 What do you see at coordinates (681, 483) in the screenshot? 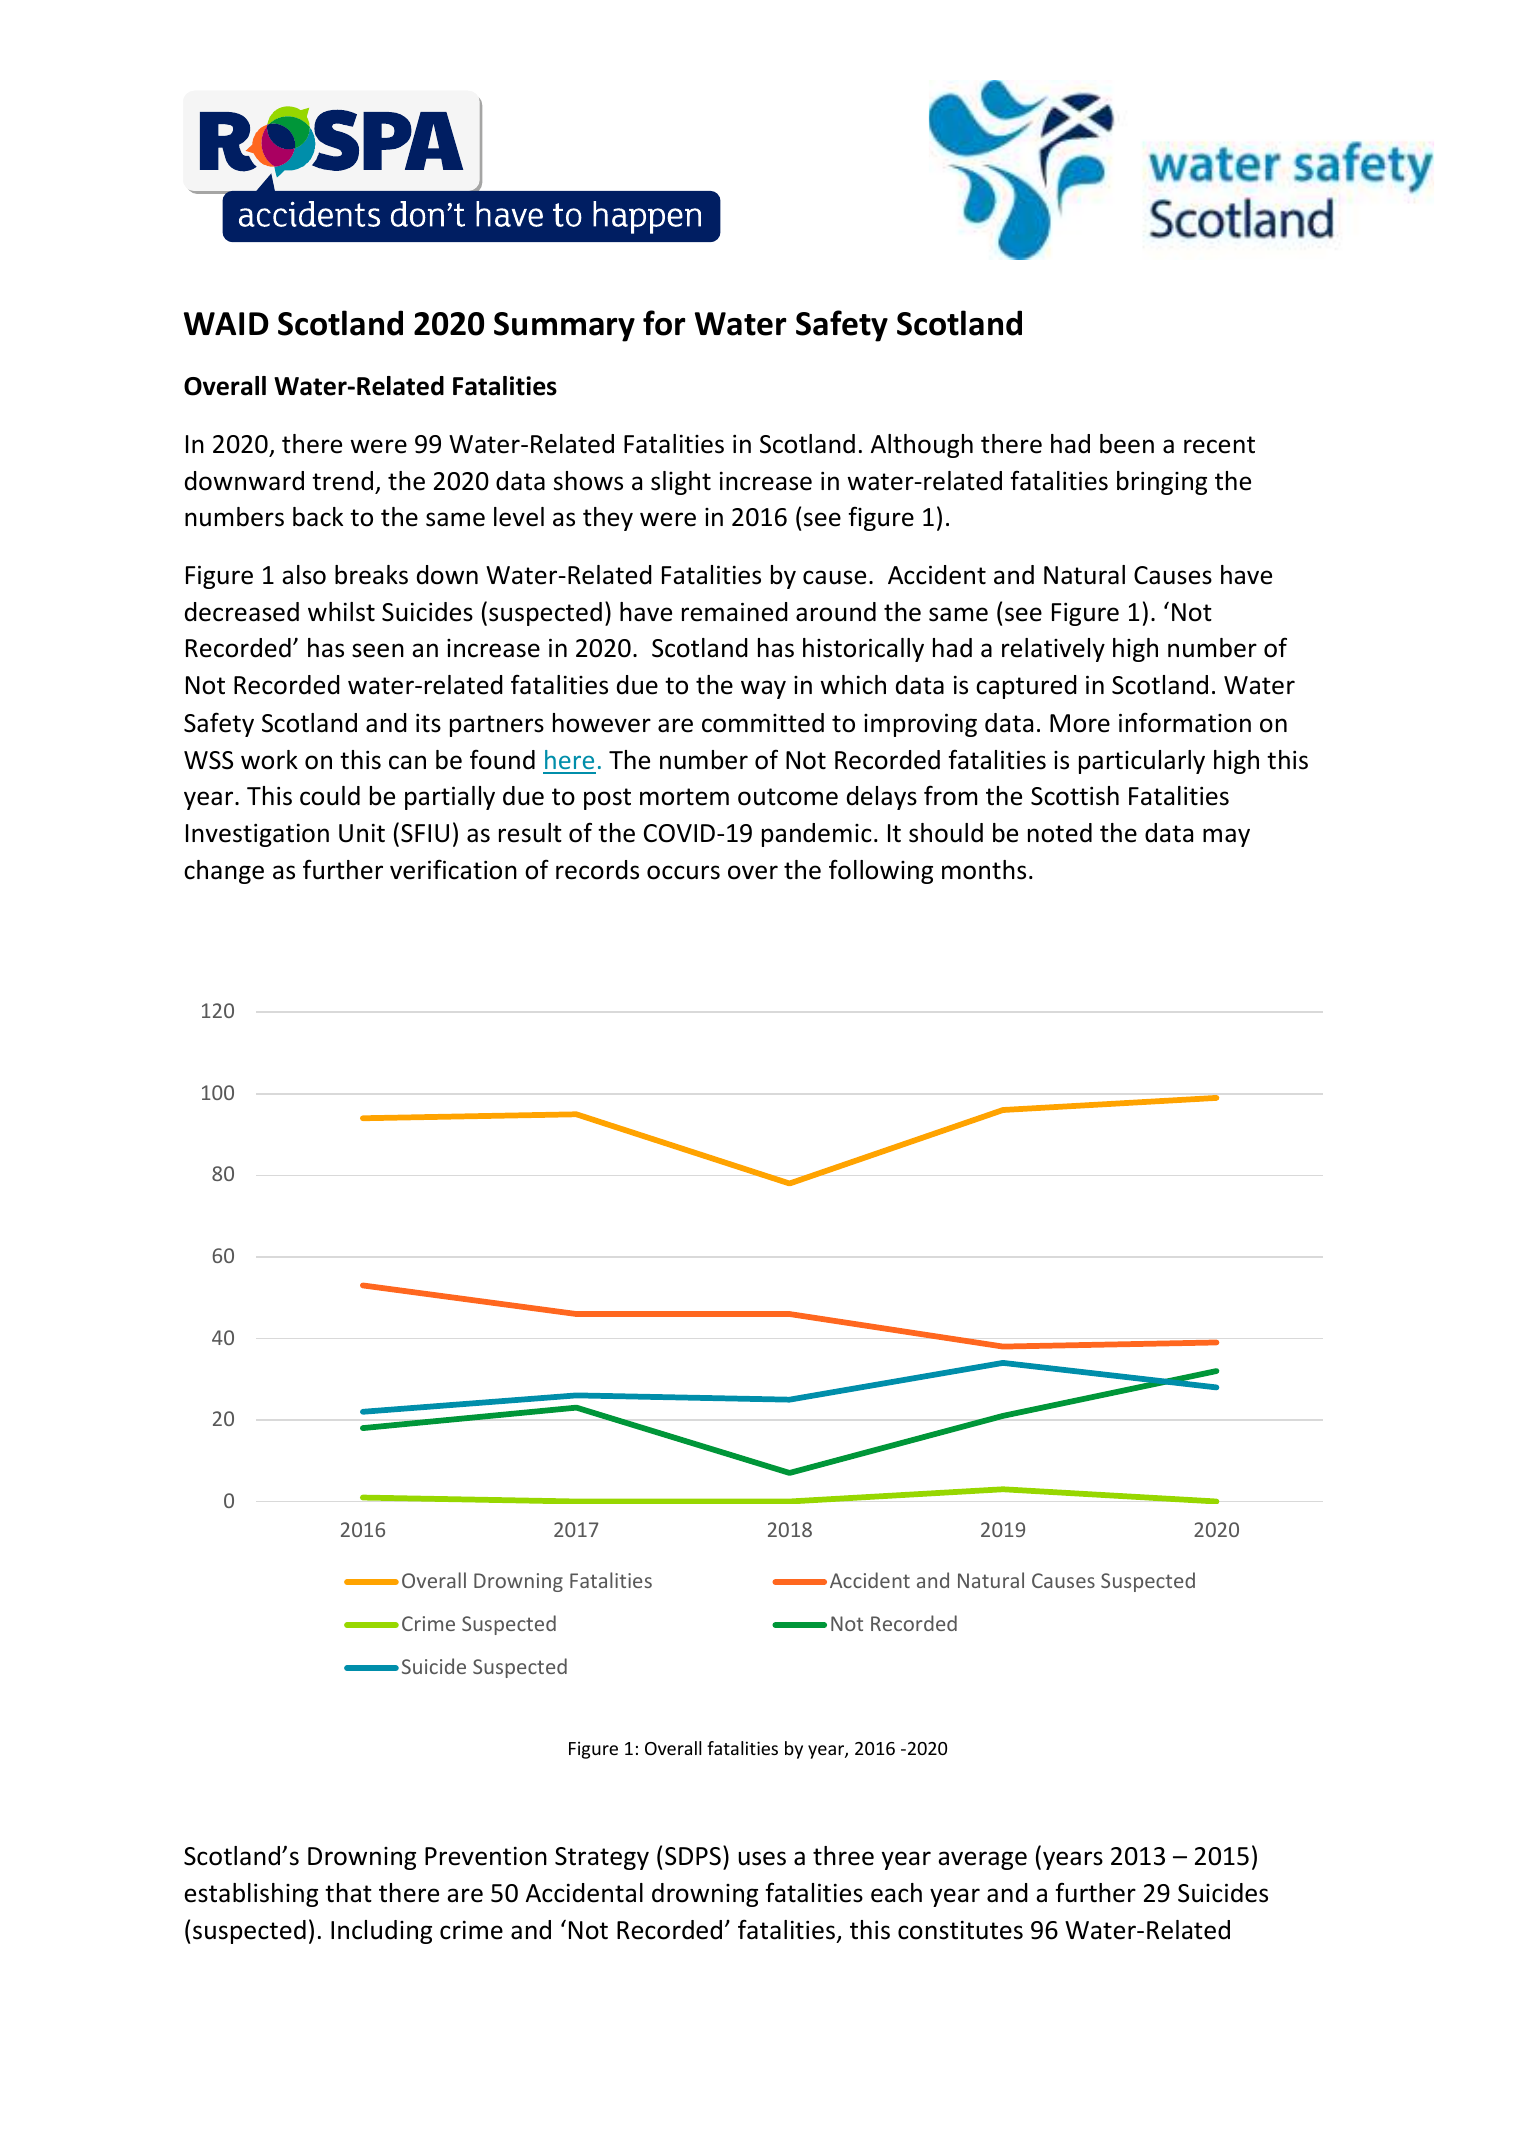
I see `slight` at bounding box center [681, 483].
